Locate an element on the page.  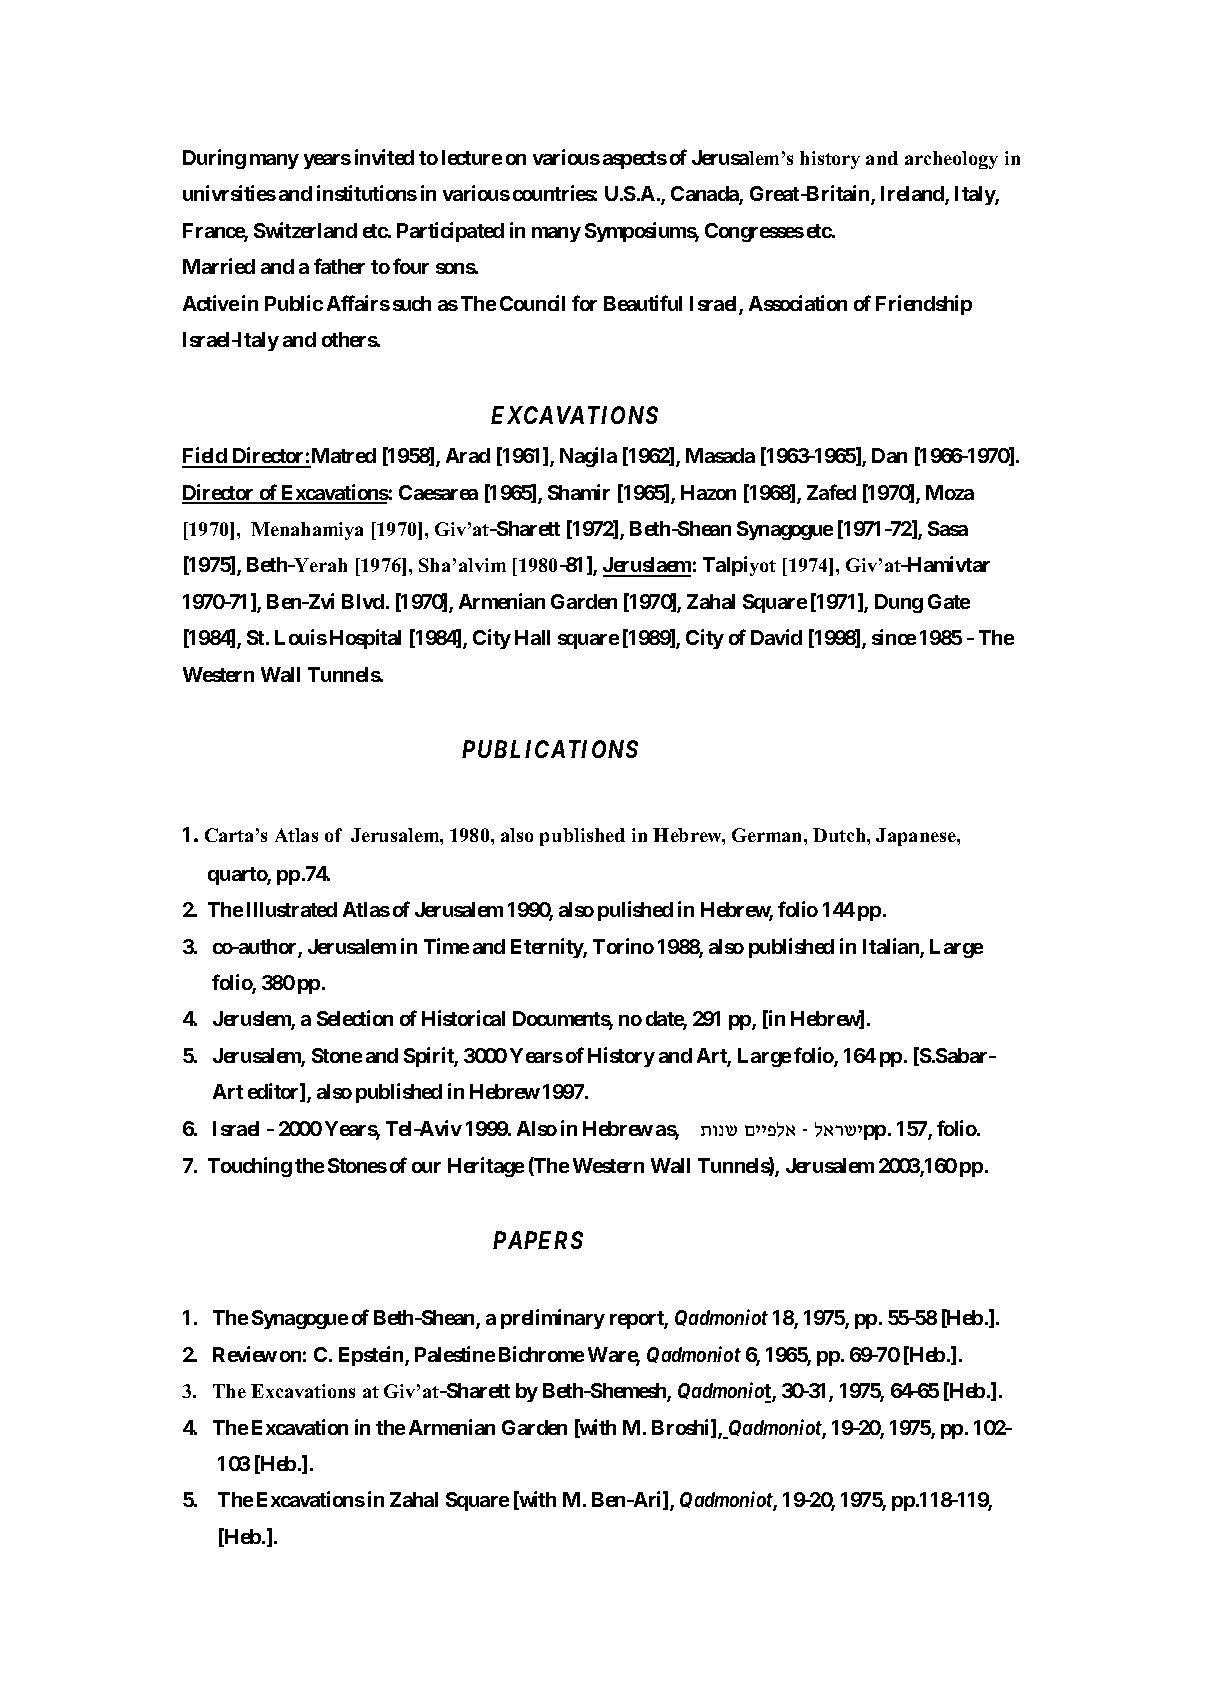
Japanese is located at coordinates (917, 837).
